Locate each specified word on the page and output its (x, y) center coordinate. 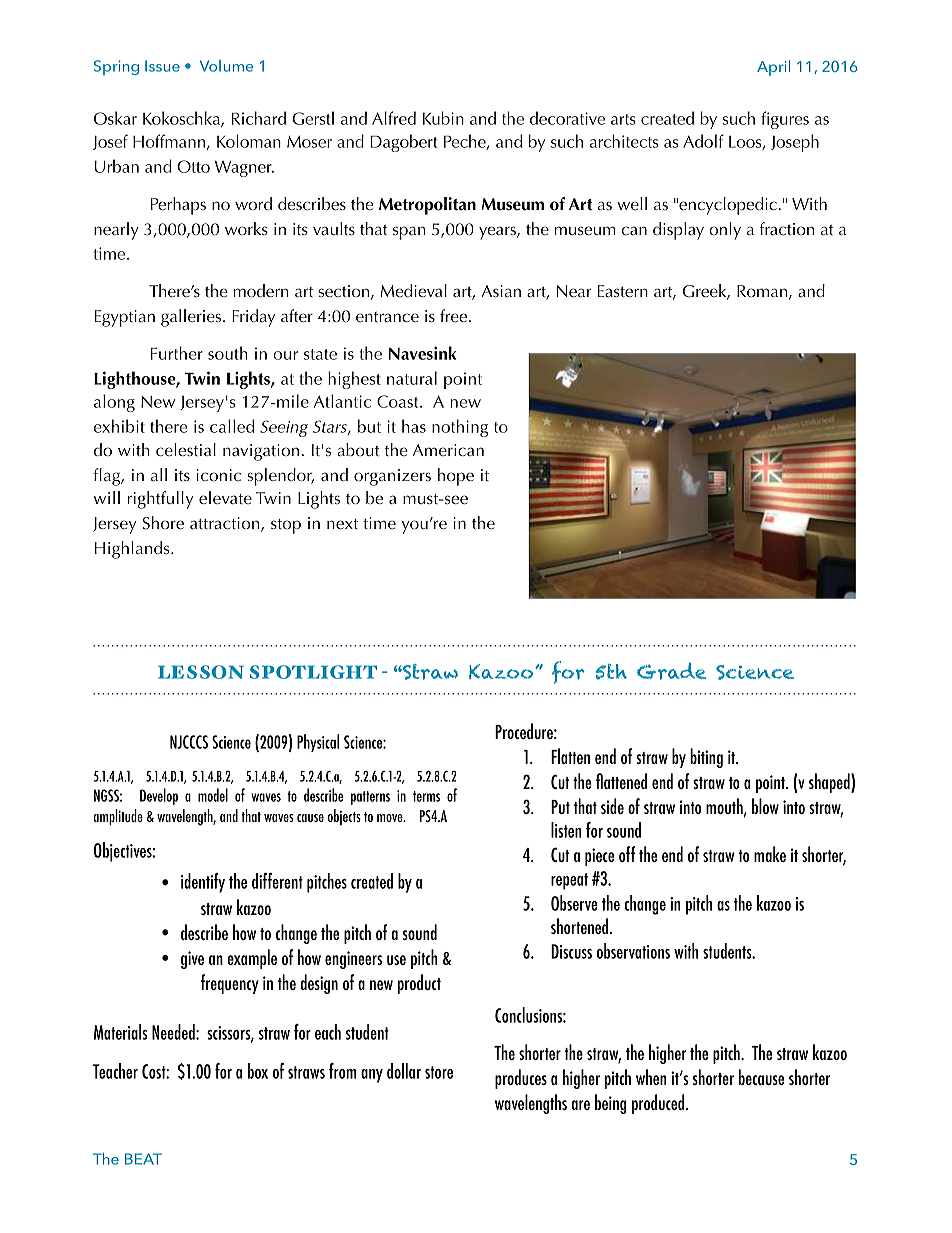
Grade (671, 671)
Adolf (703, 141)
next (342, 524)
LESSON (201, 672)
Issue (162, 66)
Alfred (394, 118)
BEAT (143, 1159)
